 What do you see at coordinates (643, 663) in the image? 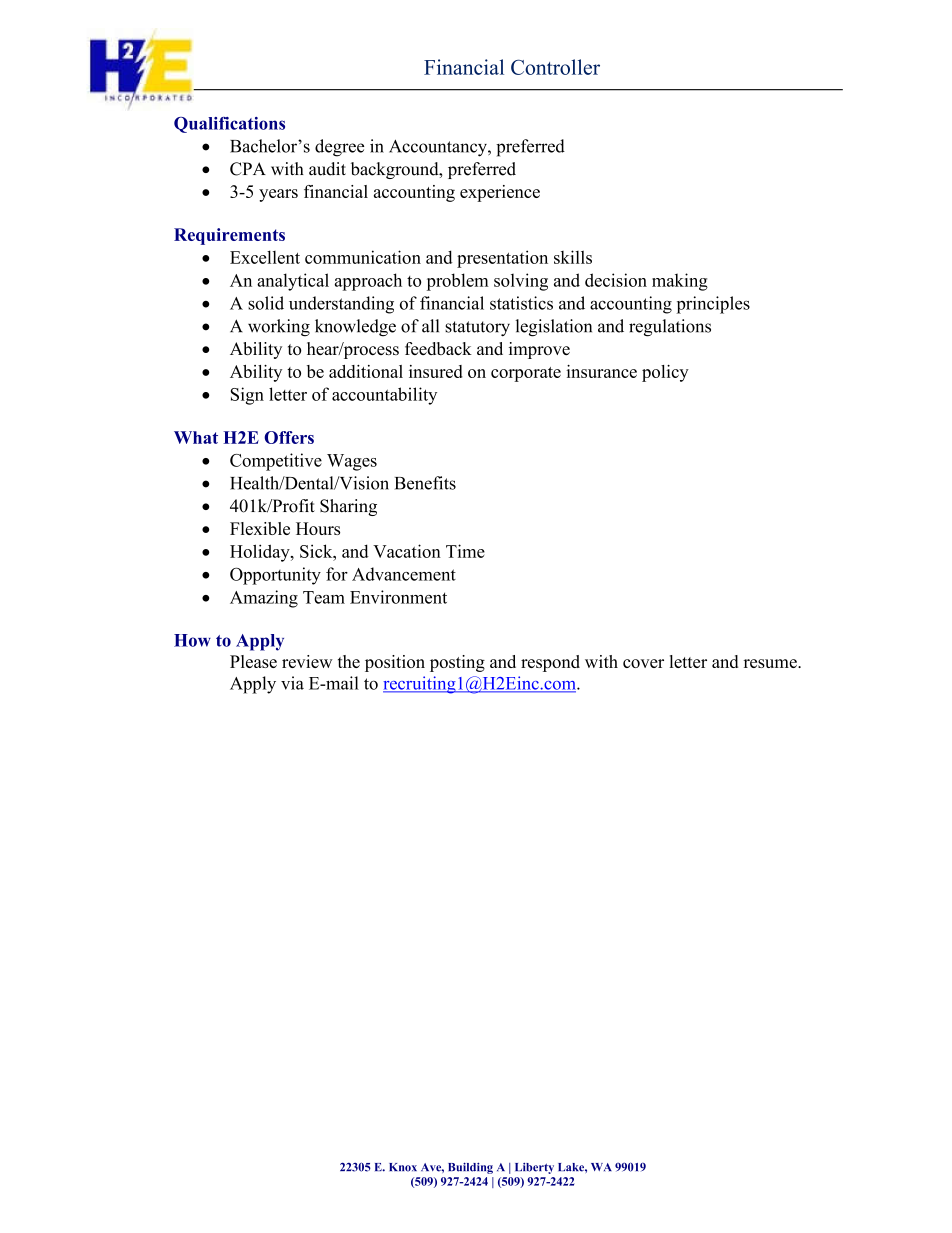
I see `cover` at bounding box center [643, 663].
